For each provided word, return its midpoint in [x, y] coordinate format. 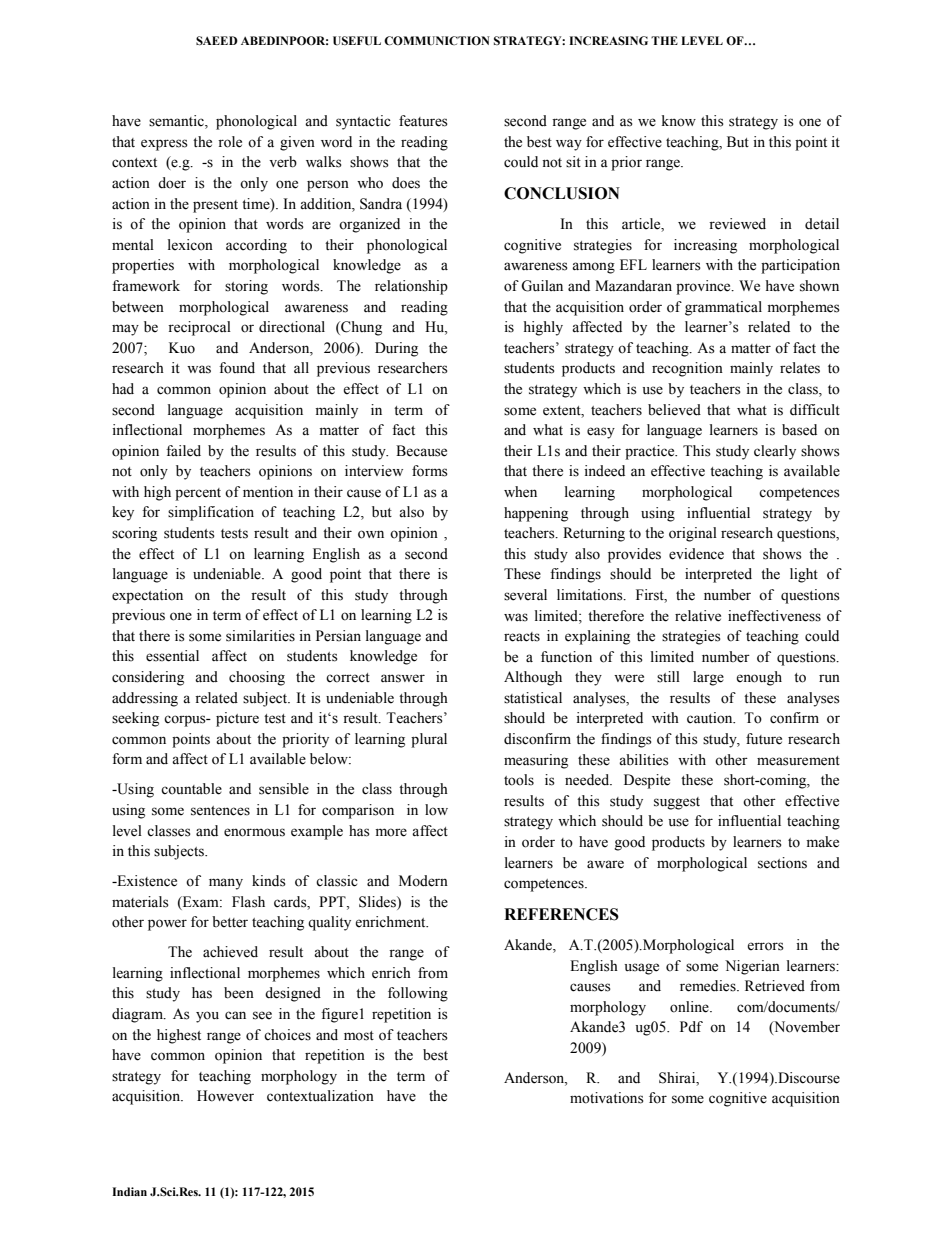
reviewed [737, 224]
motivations [607, 1098]
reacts [522, 637]
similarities [260, 636]
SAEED [217, 40]
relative [698, 616]
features [423, 121]
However [225, 1096]
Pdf [691, 1027]
